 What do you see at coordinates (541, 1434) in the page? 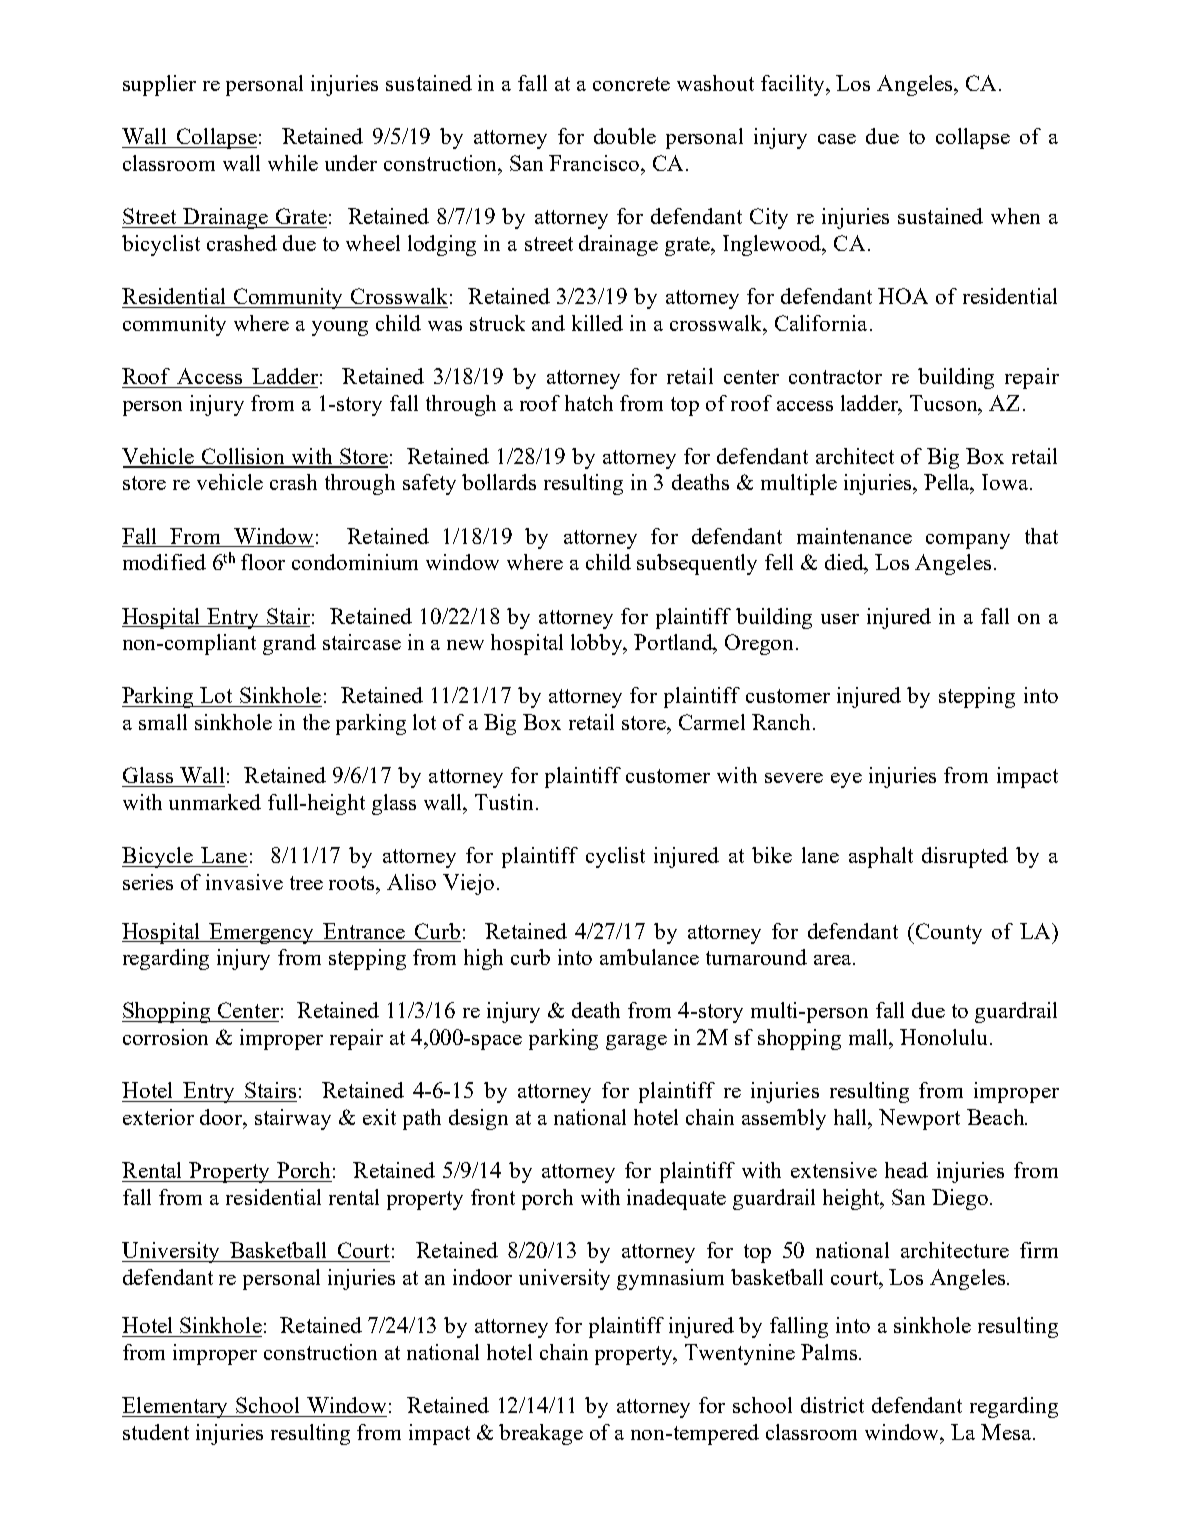
I see `breakage` at bounding box center [541, 1434].
